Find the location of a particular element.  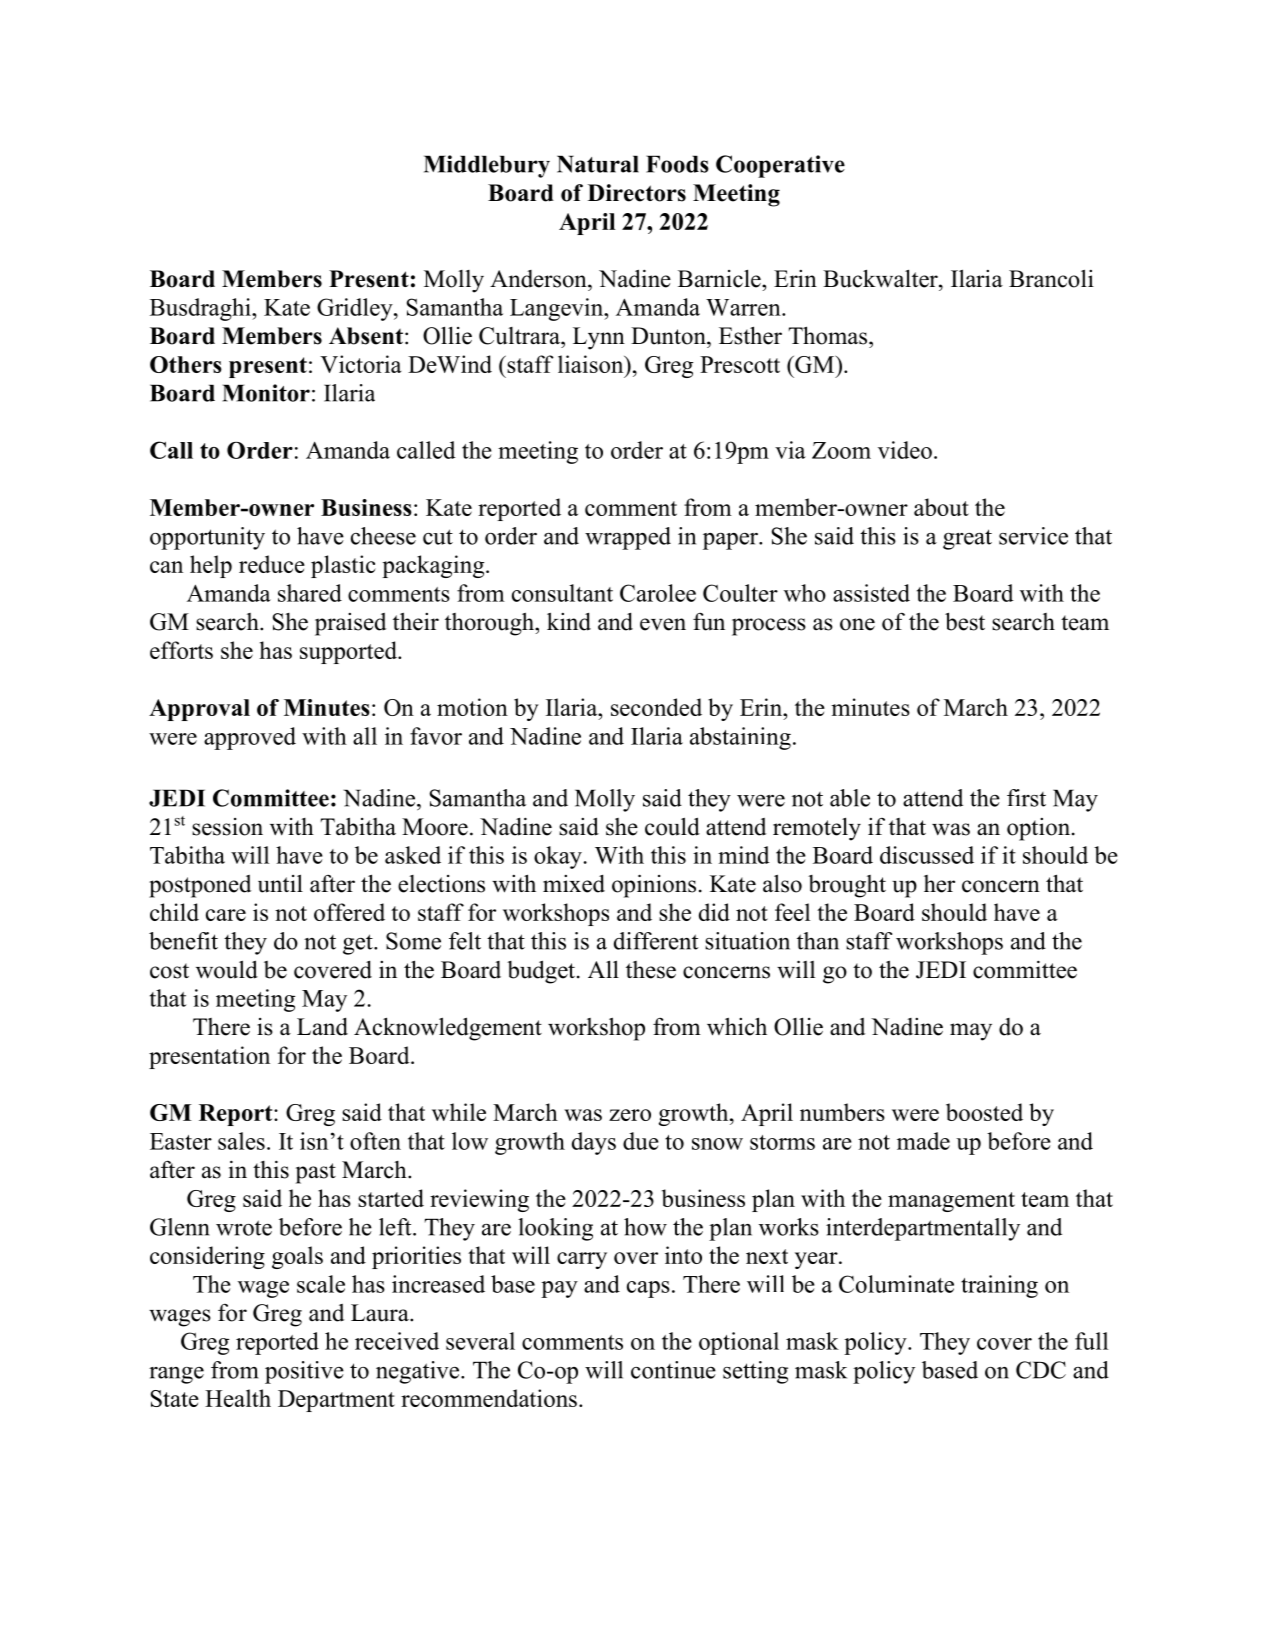

these is located at coordinates (651, 970).
